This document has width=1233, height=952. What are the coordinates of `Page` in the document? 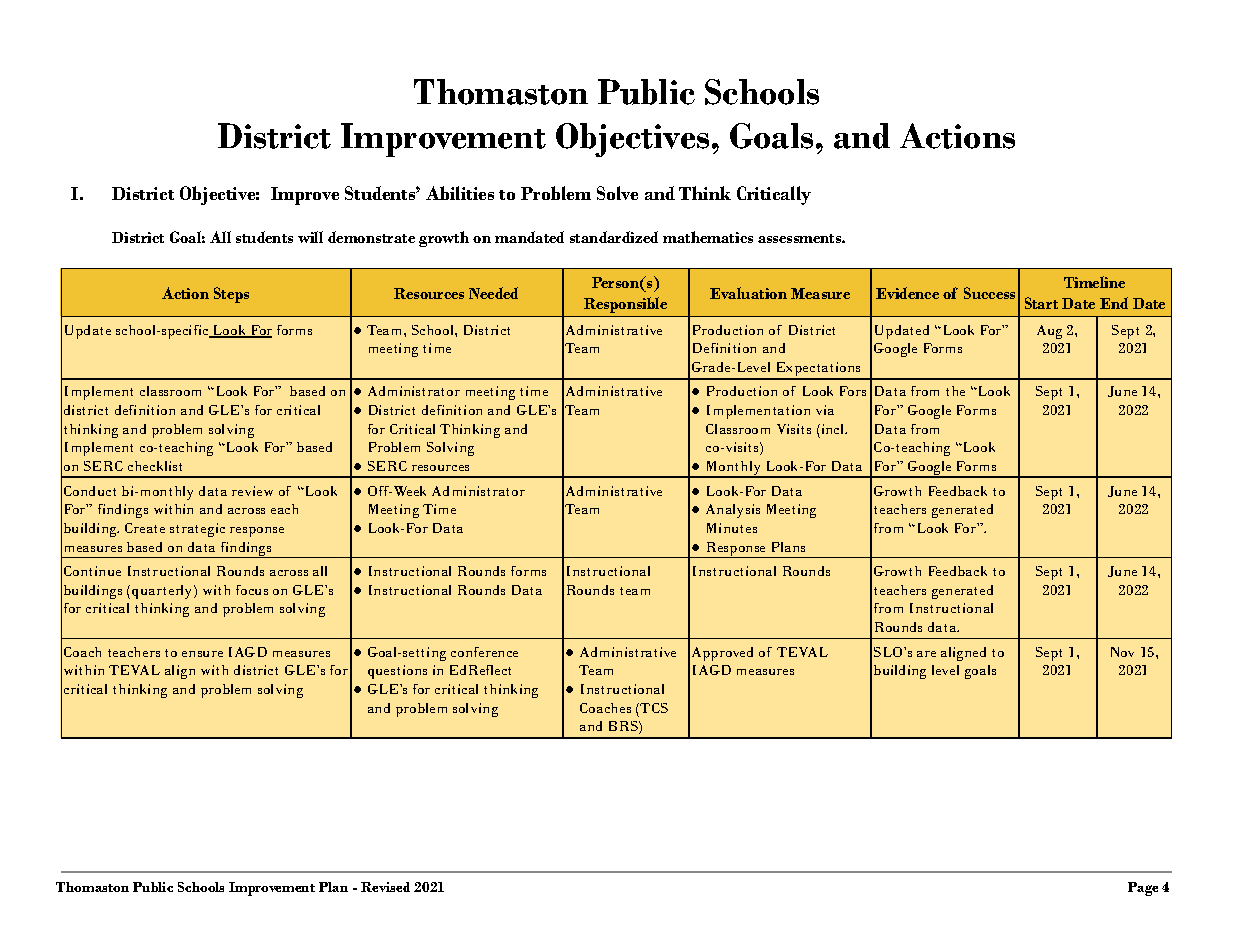 It's located at (1143, 889).
